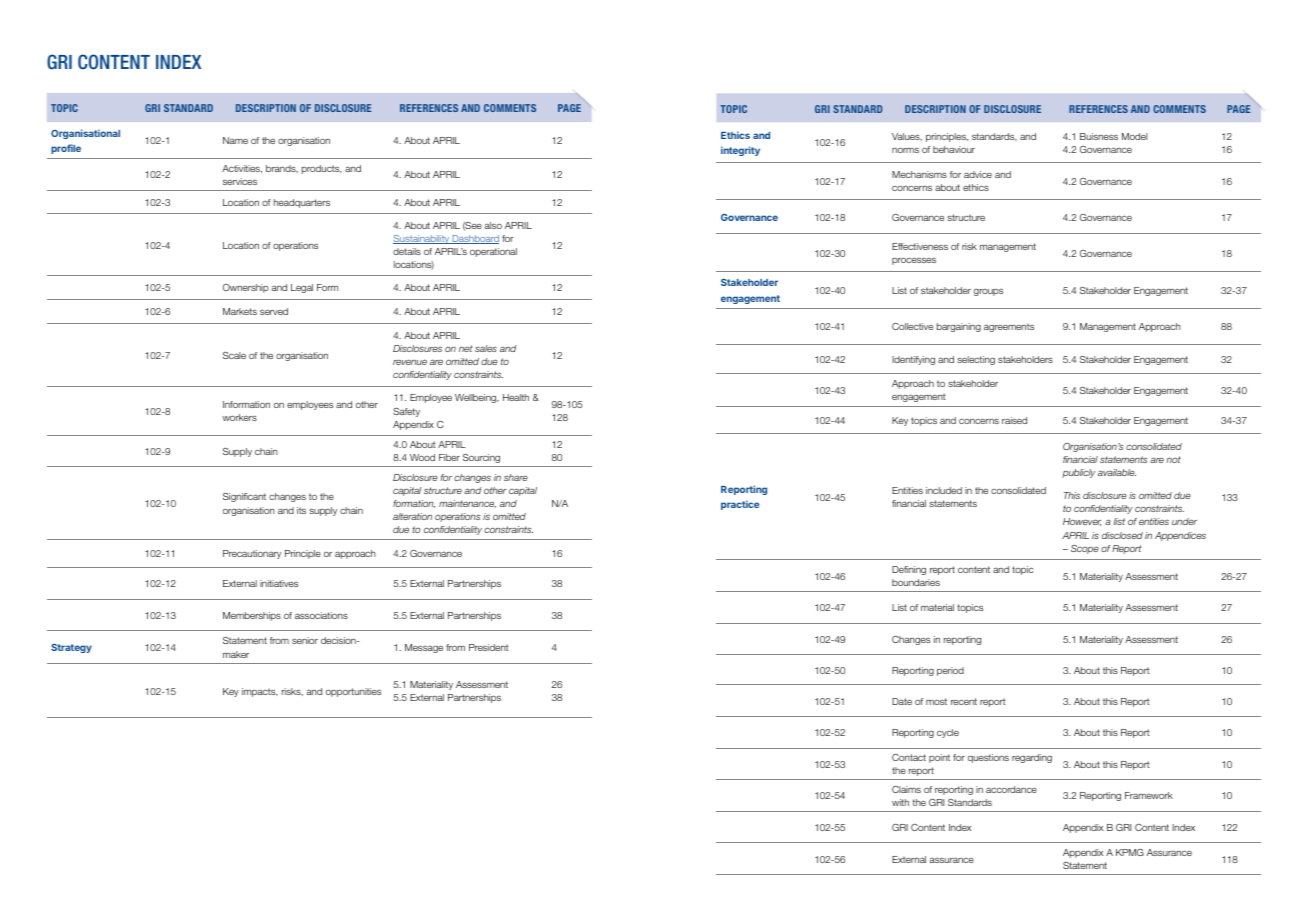  I want to click on Buisness, so click(1099, 136).
